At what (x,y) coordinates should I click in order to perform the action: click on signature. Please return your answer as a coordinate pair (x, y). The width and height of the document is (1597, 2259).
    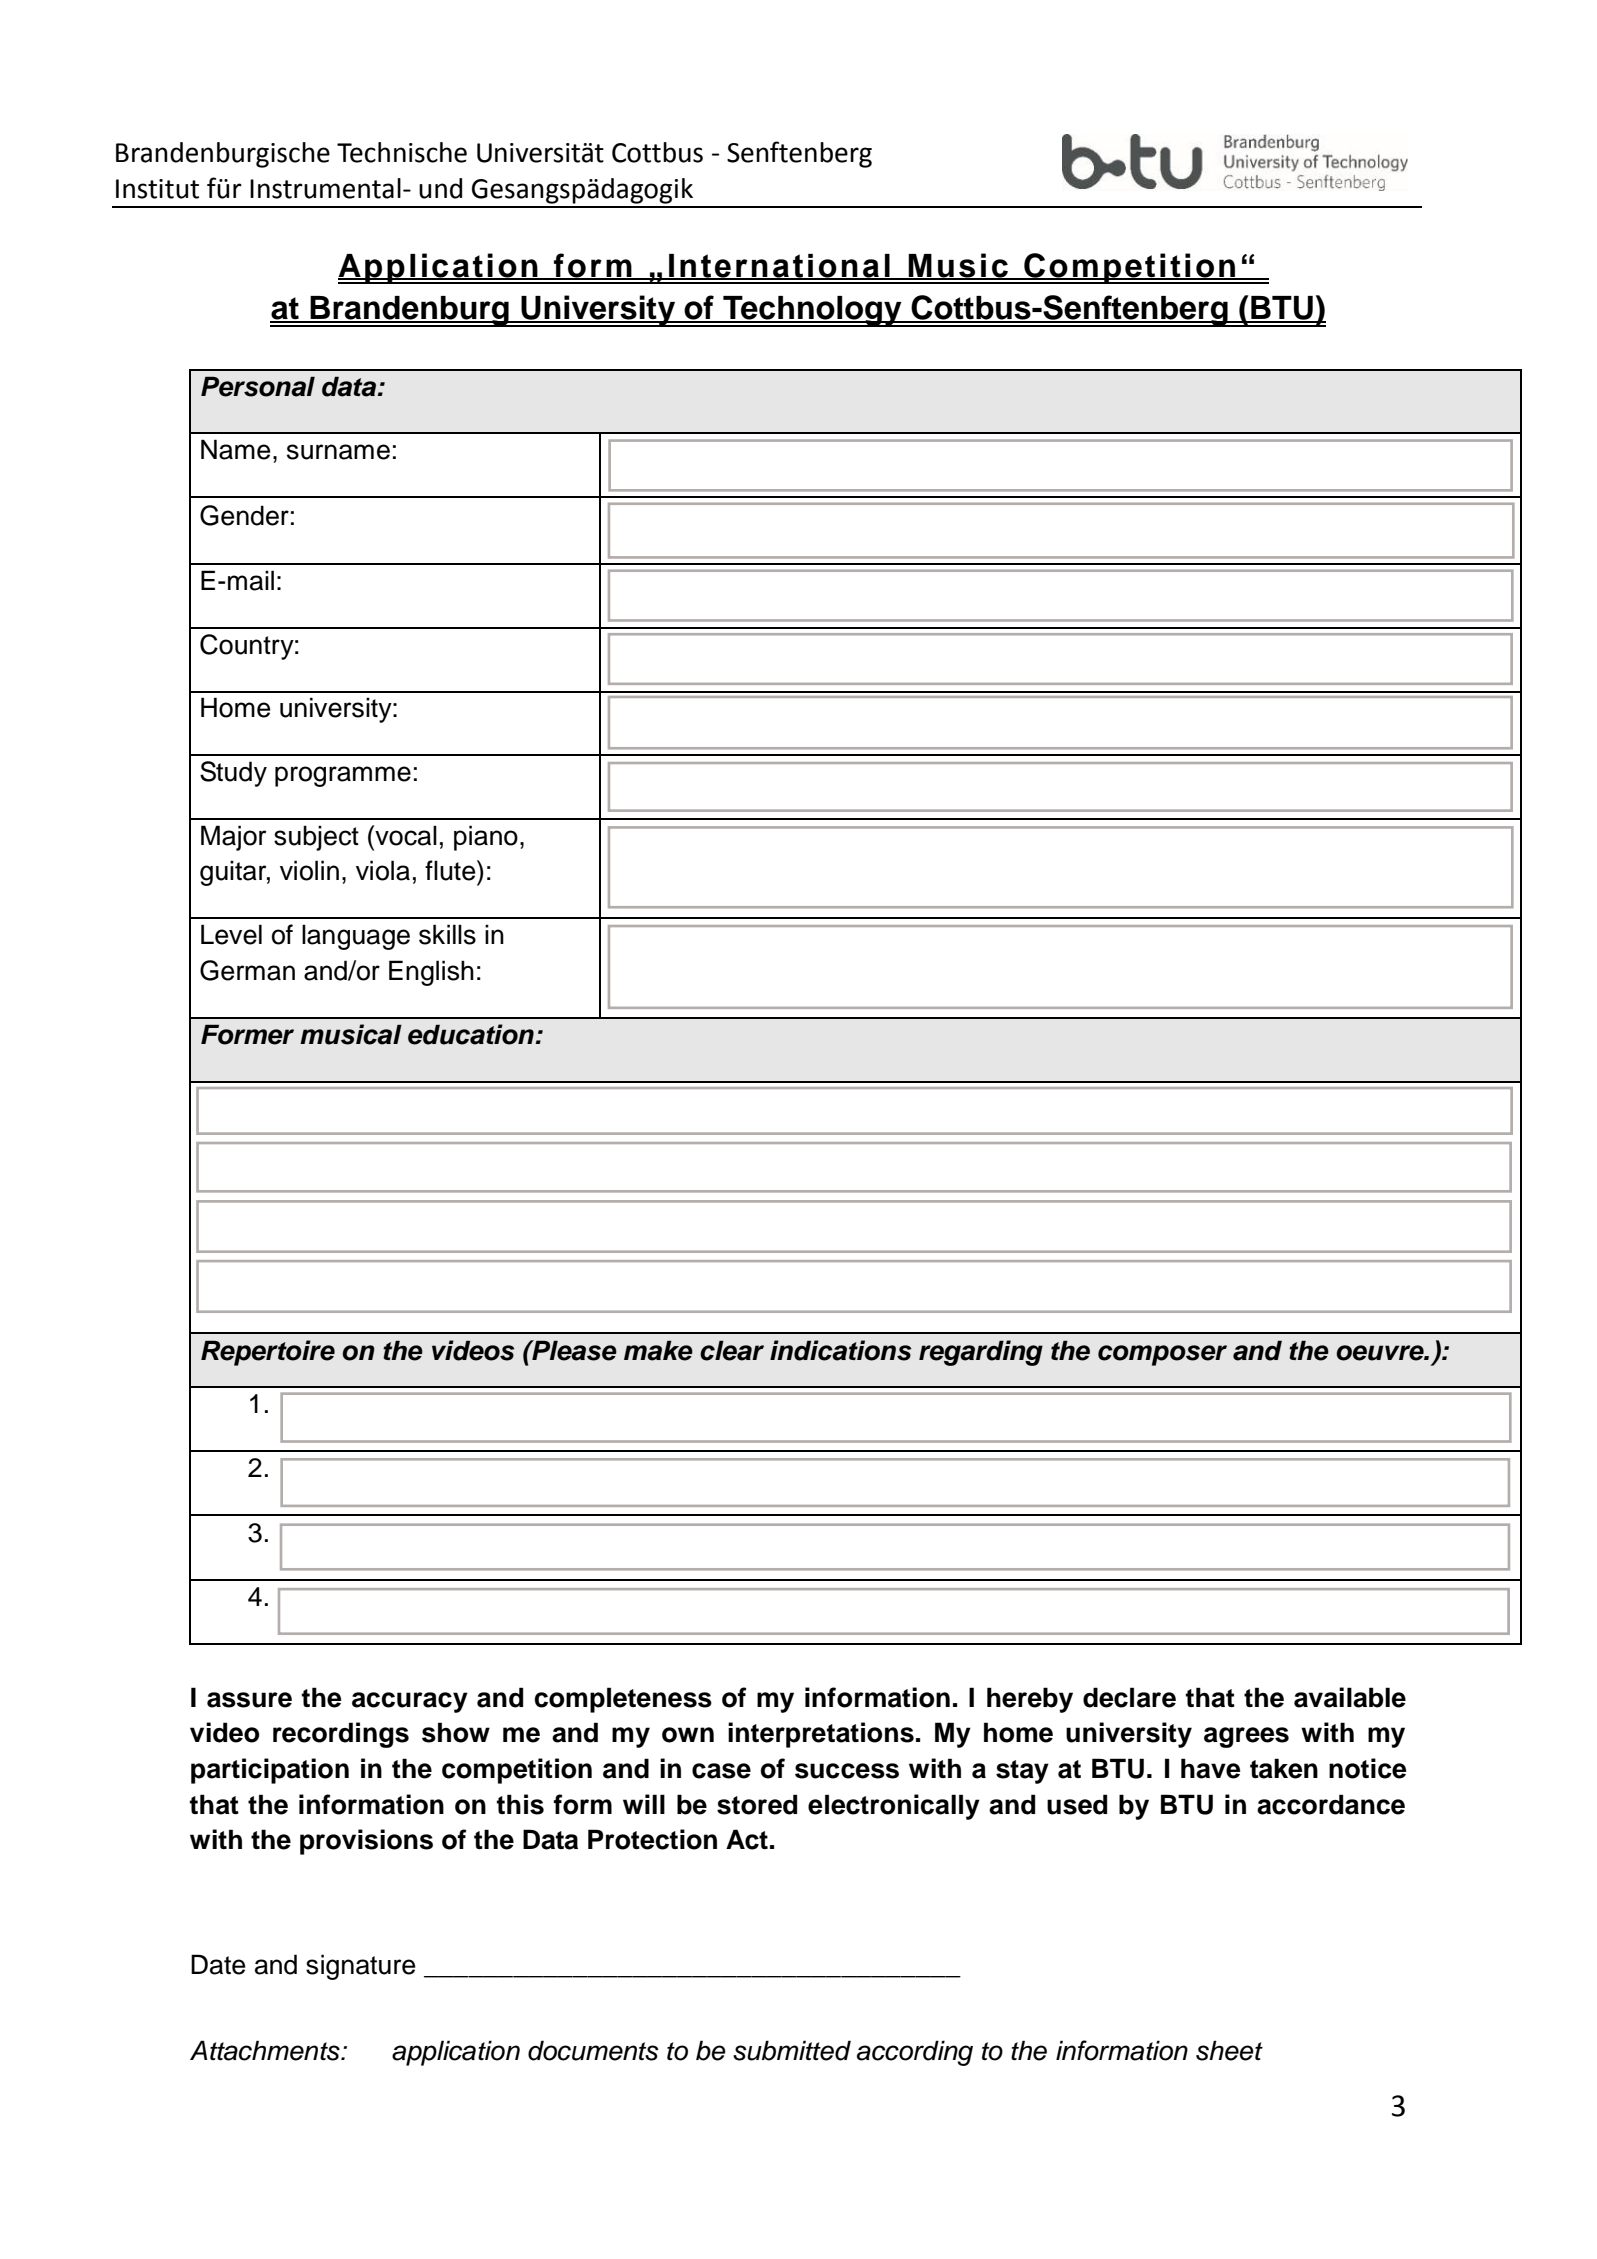
    Looking at the image, I should click on (361, 1967).
